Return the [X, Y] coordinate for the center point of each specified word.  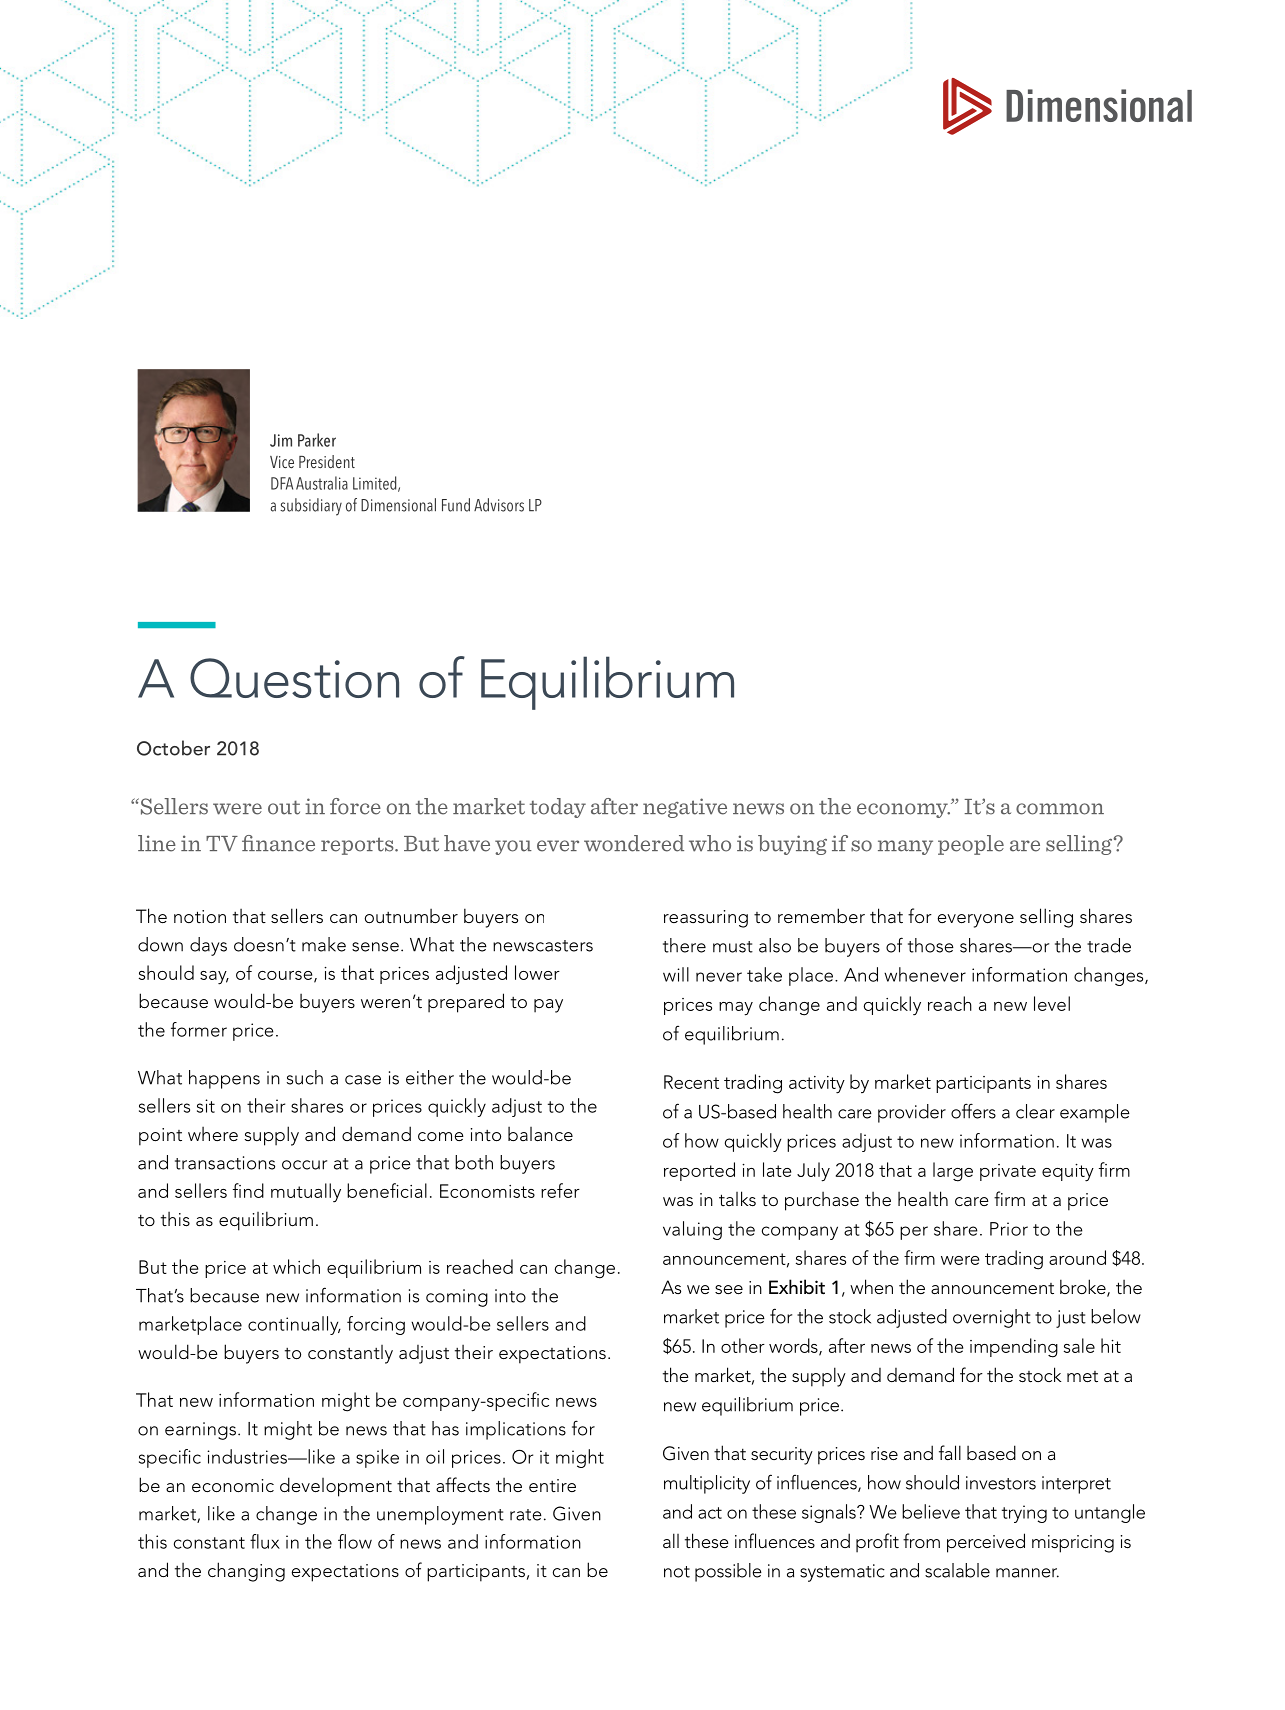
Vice [282, 462]
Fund [456, 505]
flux [265, 1541]
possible [728, 1572]
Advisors [499, 505]
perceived [986, 1543]
